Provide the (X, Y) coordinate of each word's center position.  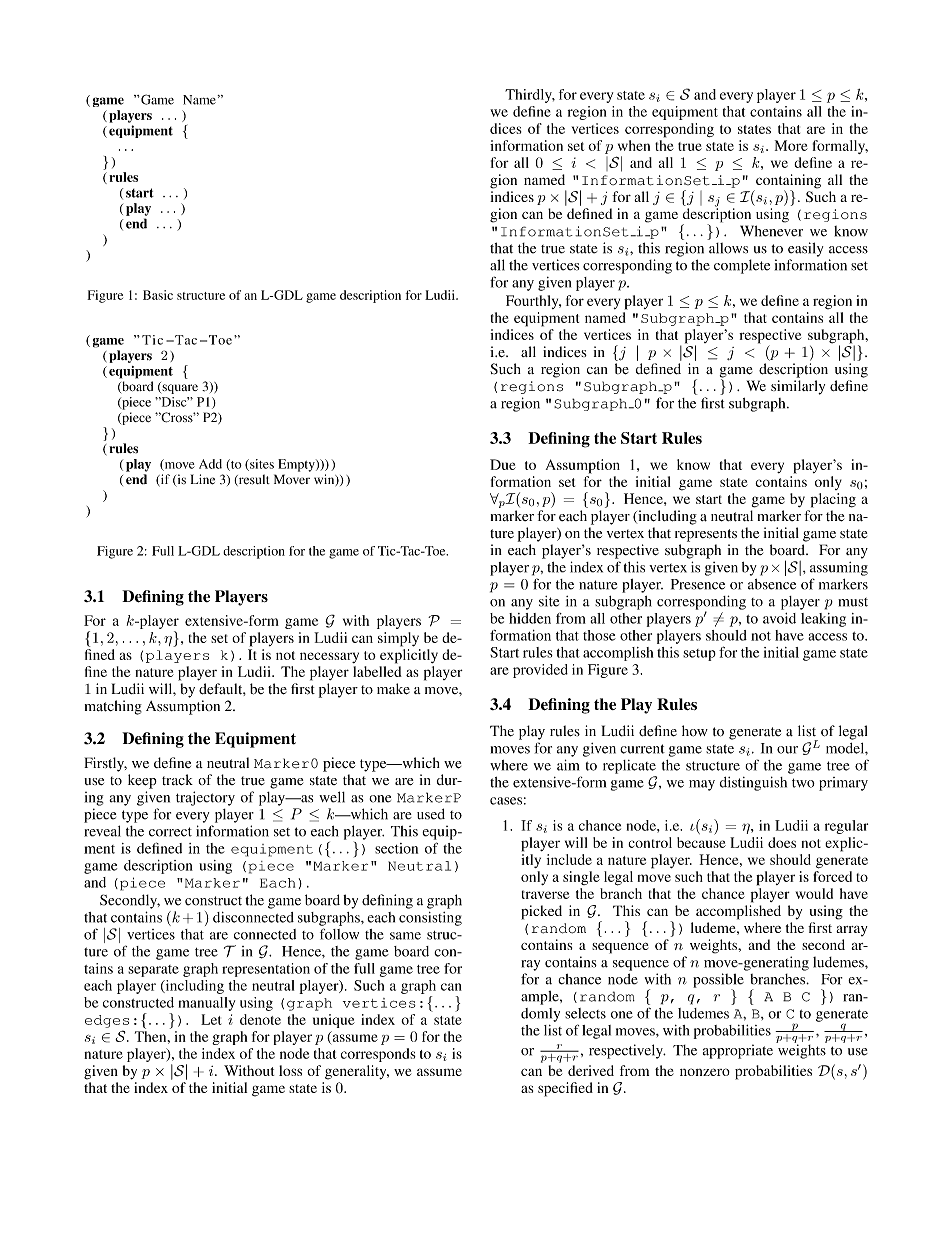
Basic (158, 295)
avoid (779, 618)
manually (207, 1004)
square (179, 388)
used (431, 814)
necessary (329, 657)
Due (503, 464)
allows (728, 248)
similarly (798, 387)
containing (787, 182)
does (782, 842)
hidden (530, 618)
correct (170, 832)
